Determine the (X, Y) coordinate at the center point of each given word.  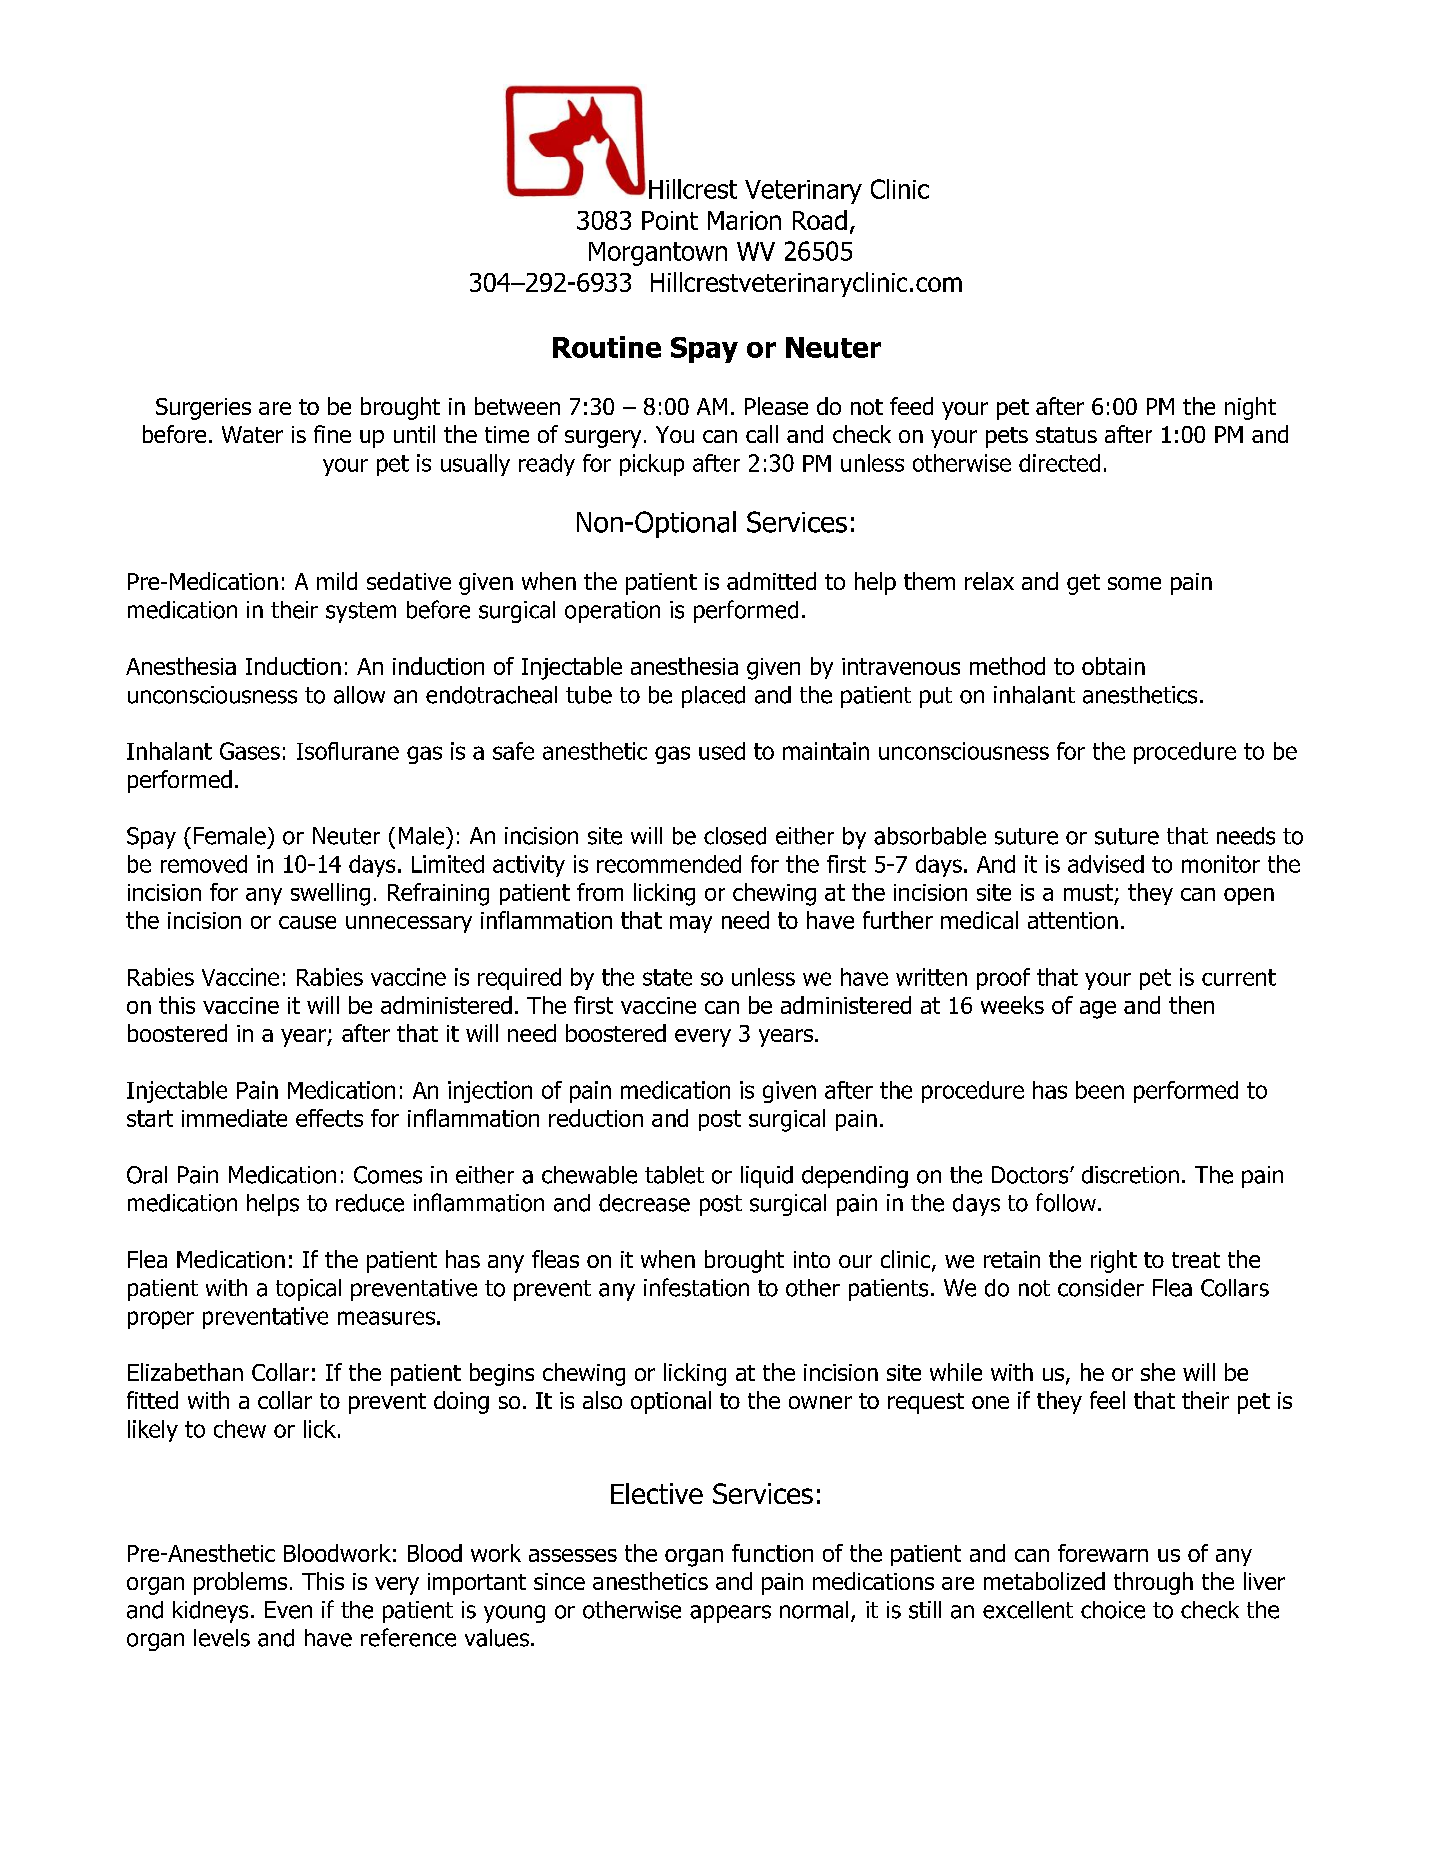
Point (670, 220)
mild (337, 581)
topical (308, 1290)
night (1250, 408)
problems (240, 1583)
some (1134, 583)
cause (307, 922)
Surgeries (203, 409)
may (691, 924)
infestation (696, 1287)
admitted (771, 581)
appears (730, 1614)
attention (1073, 920)
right (1114, 1261)
